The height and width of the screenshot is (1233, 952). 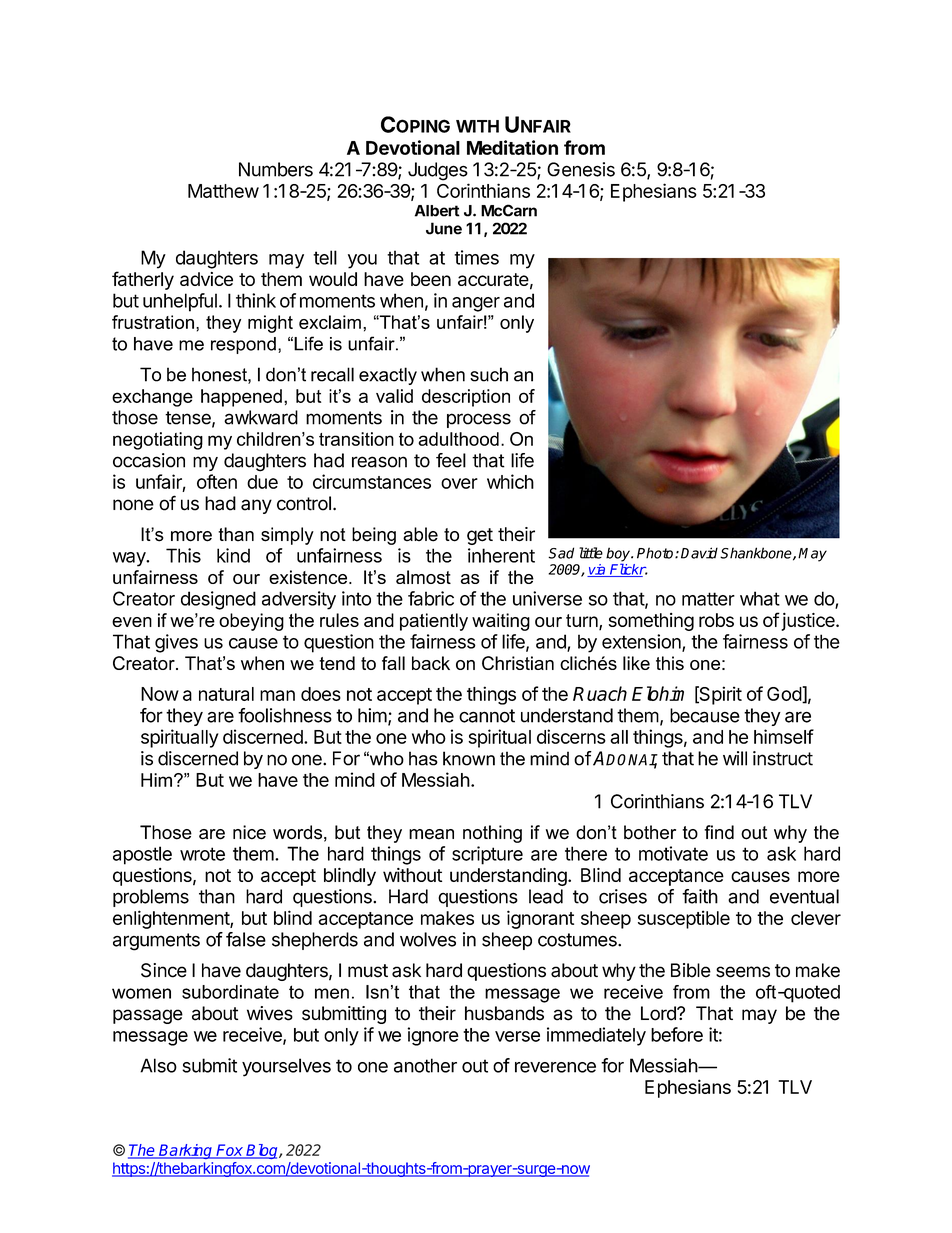 What do you see at coordinates (262, 1151) in the screenshot?
I see `Blog` at bounding box center [262, 1151].
